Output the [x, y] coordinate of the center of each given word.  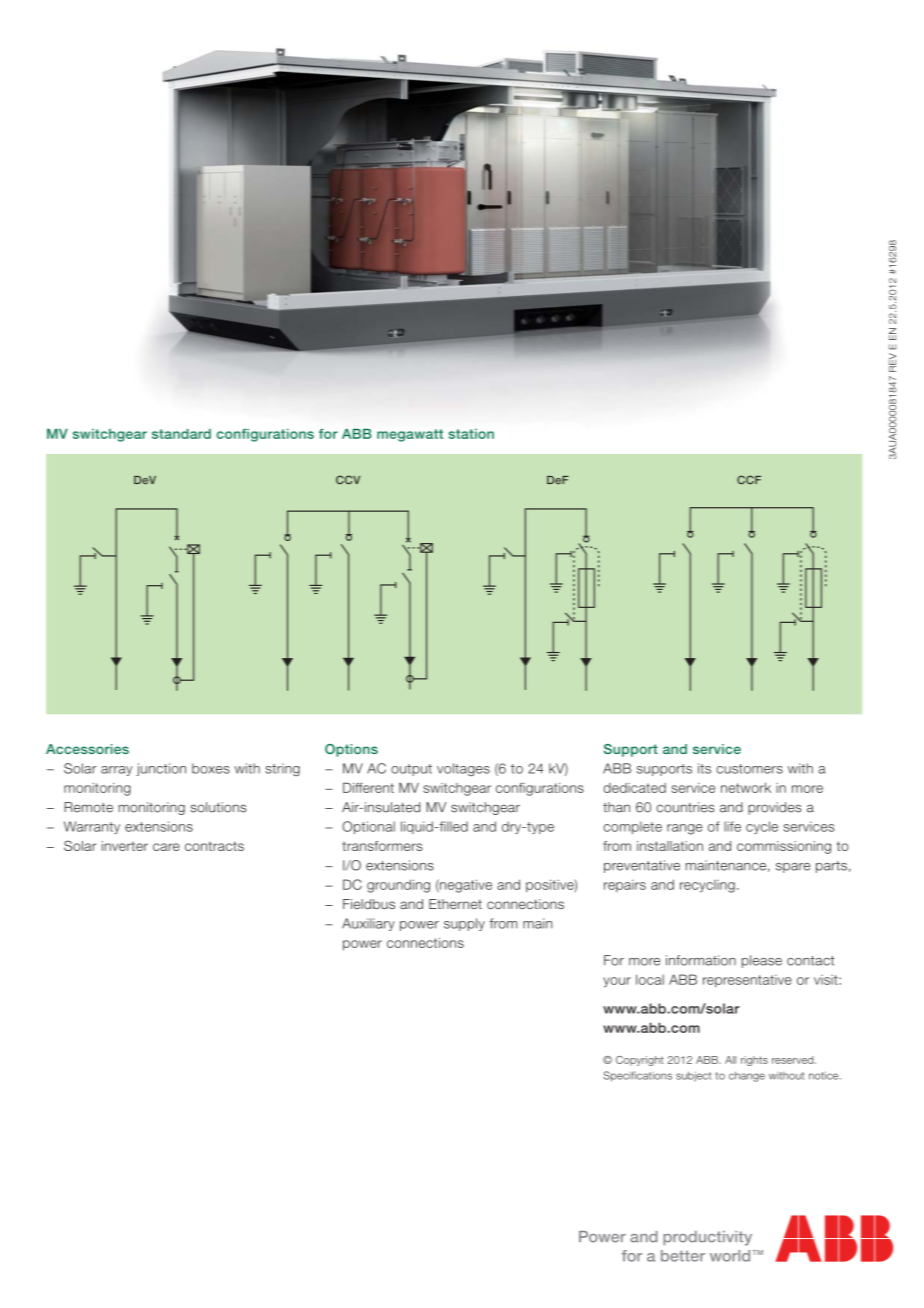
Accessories [87, 749]
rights [754, 1061]
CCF [749, 479]
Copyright [640, 1061]
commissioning [784, 847]
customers [749, 769]
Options [351, 750]
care [166, 847]
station [471, 434]
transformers [382, 846]
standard [181, 434]
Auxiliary [368, 924]
